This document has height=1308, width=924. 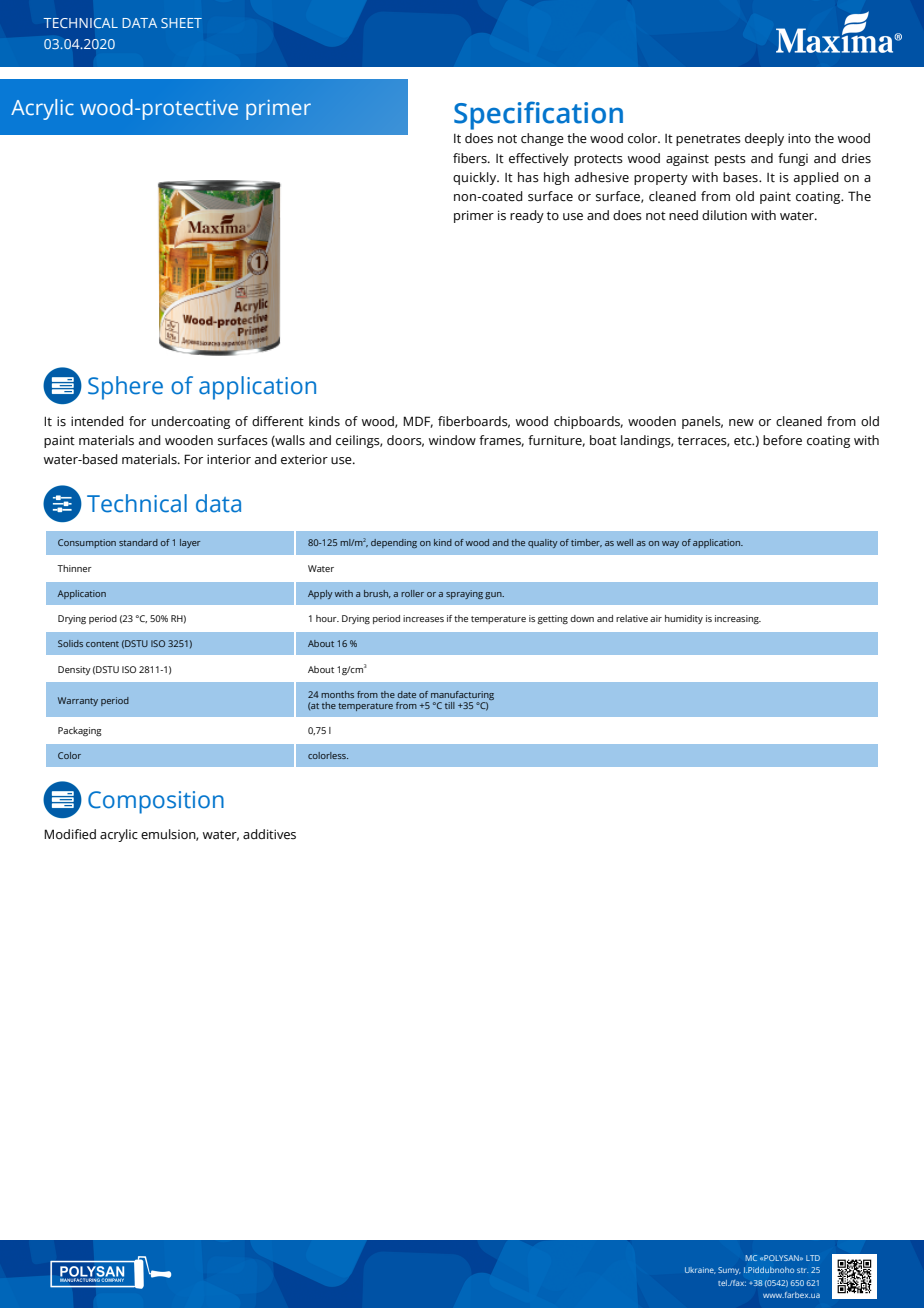 What do you see at coordinates (542, 139) in the document?
I see `change` at bounding box center [542, 139].
